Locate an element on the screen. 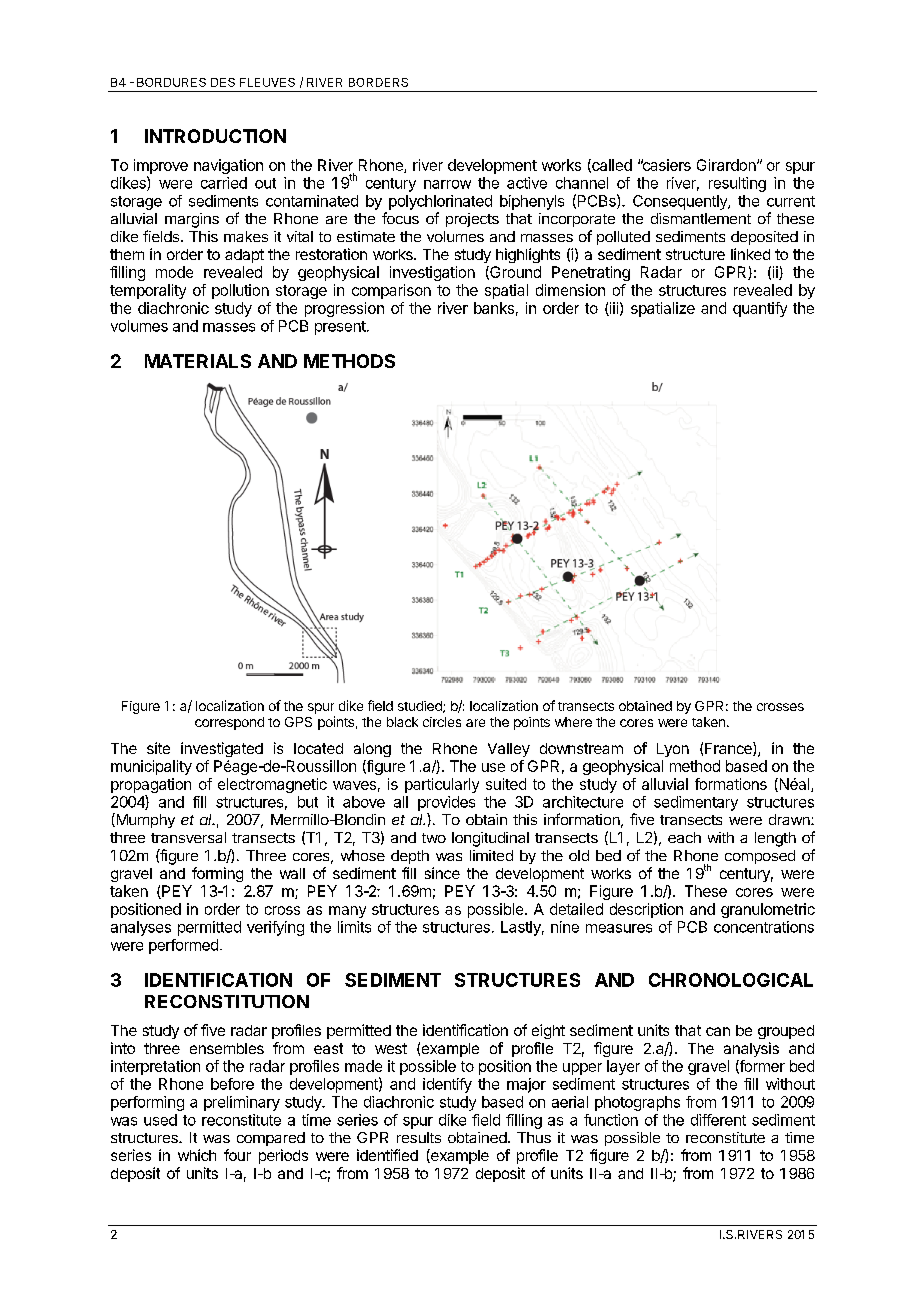  France is located at coordinates (729, 749).
